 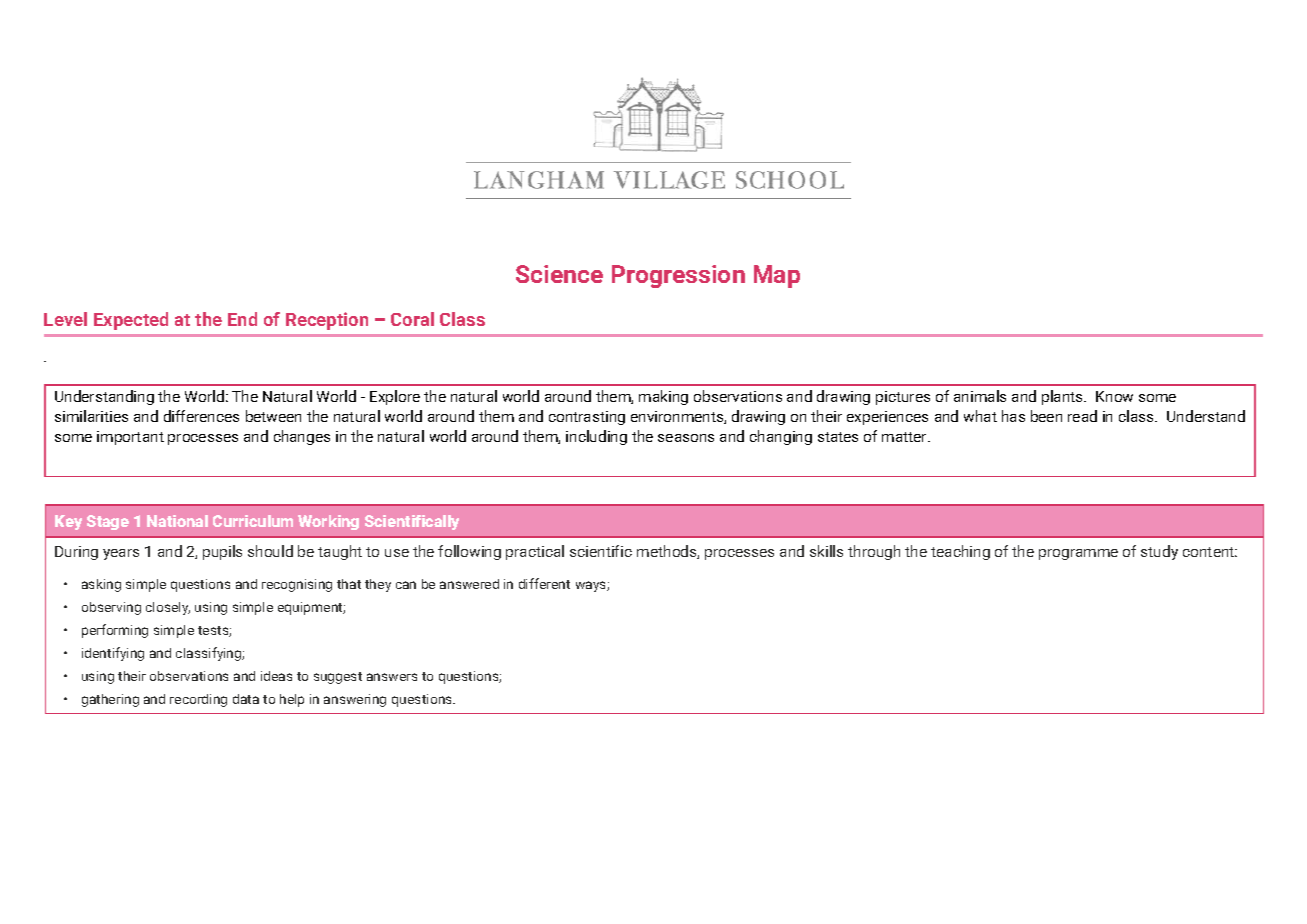 I want to click on End, so click(x=242, y=319).
